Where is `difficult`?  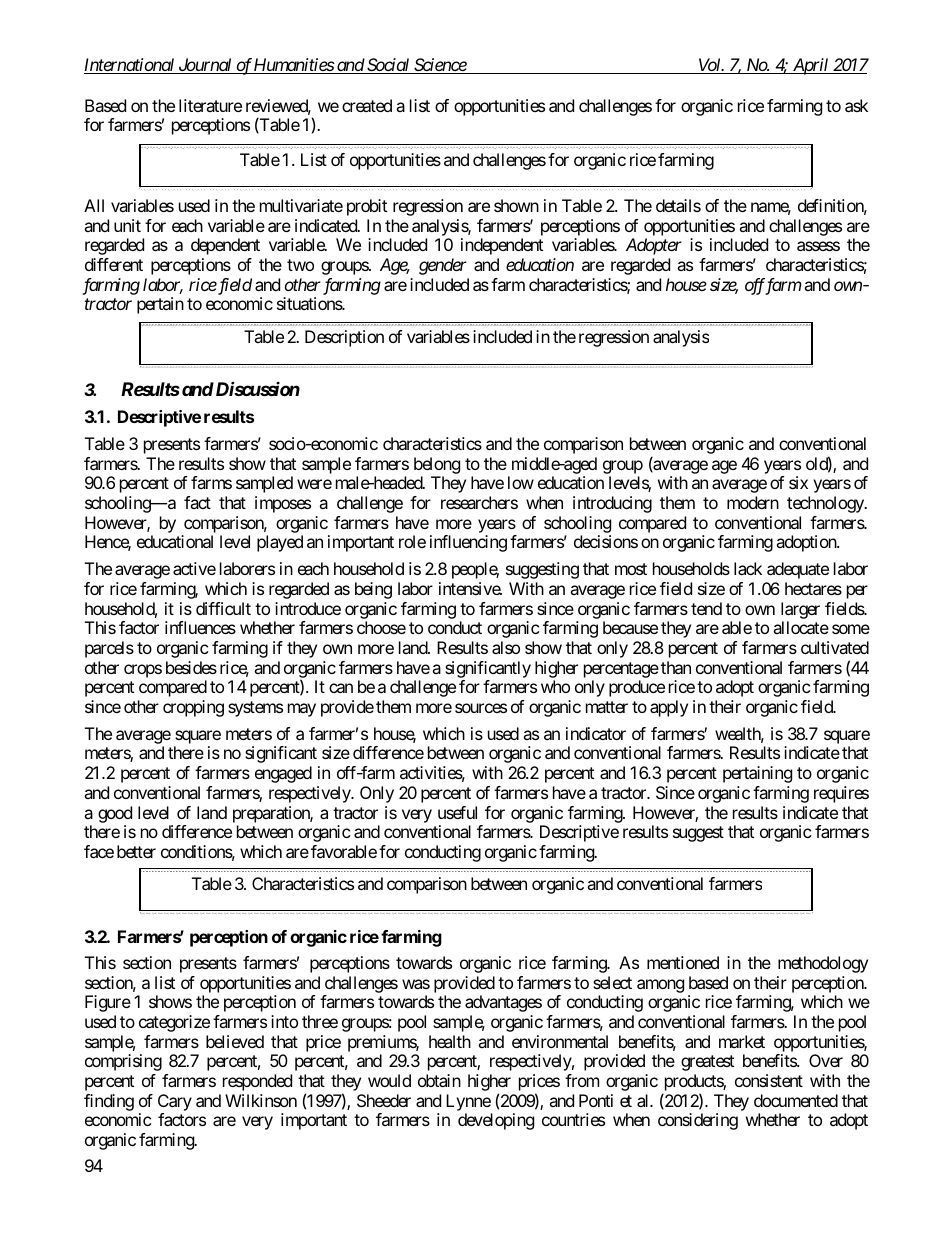
difficult is located at coordinates (223, 608).
